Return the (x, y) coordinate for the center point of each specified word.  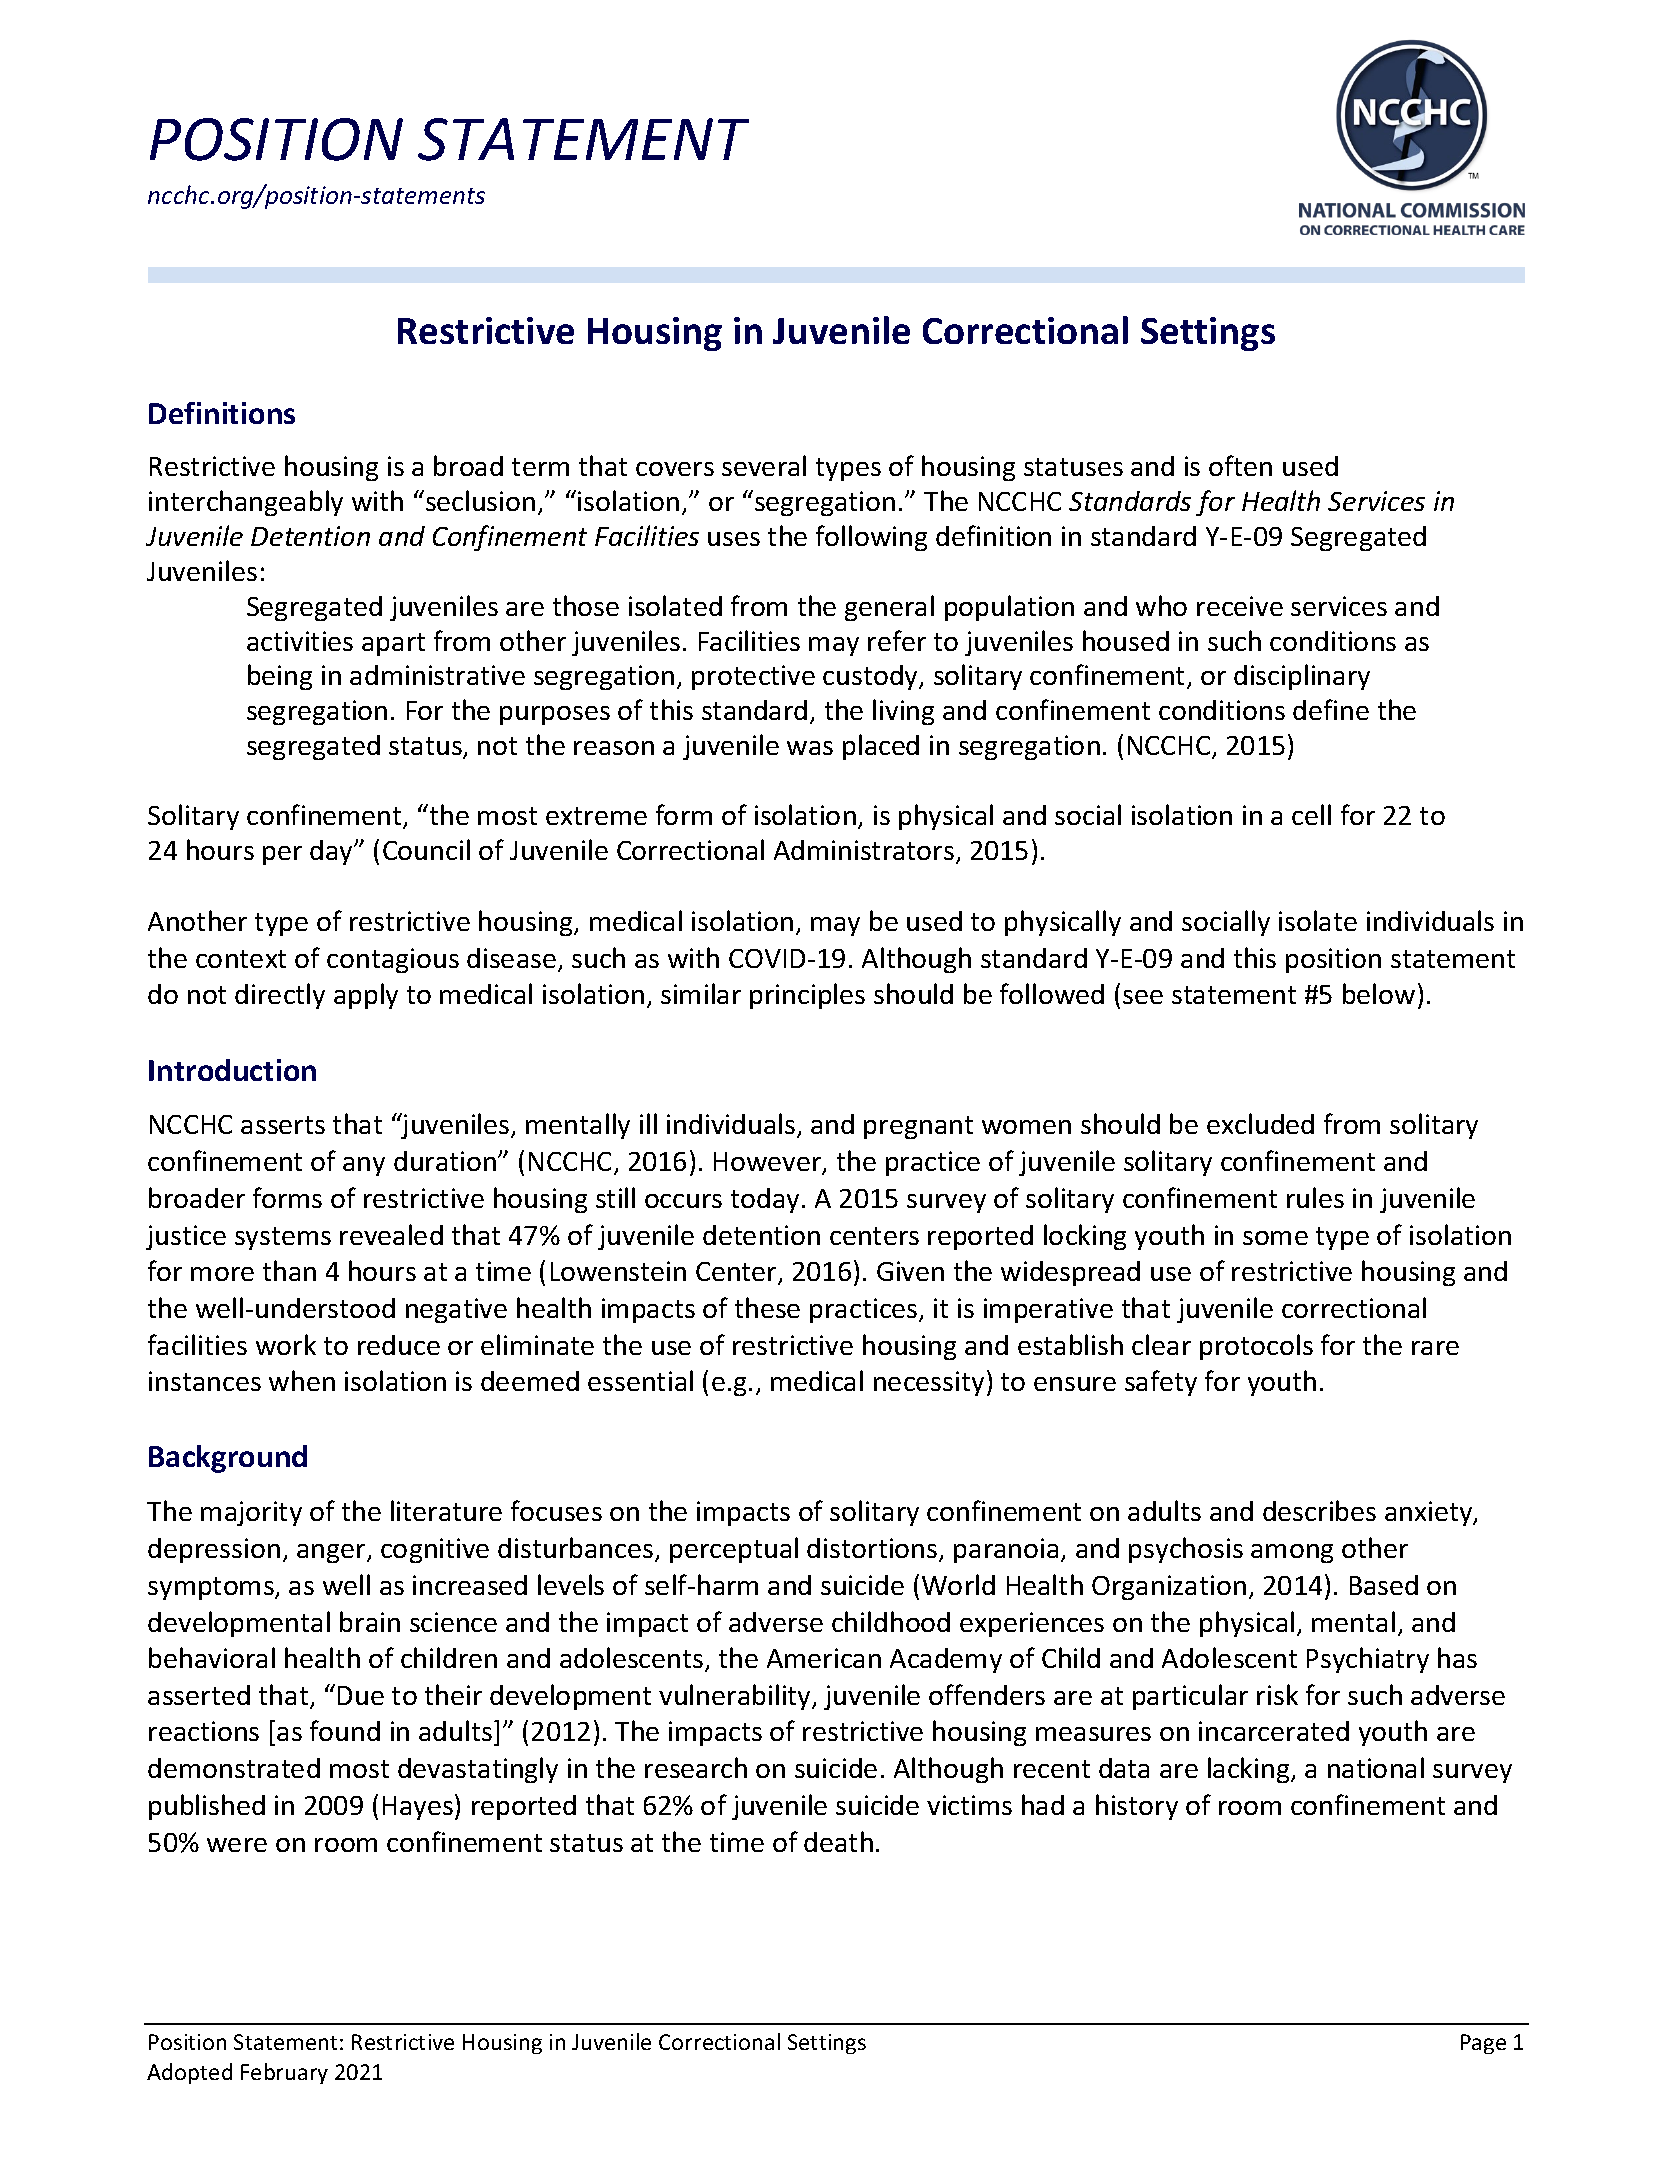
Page (1483, 2044)
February (284, 2073)
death (838, 1841)
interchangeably (246, 503)
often (1240, 465)
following (871, 538)
